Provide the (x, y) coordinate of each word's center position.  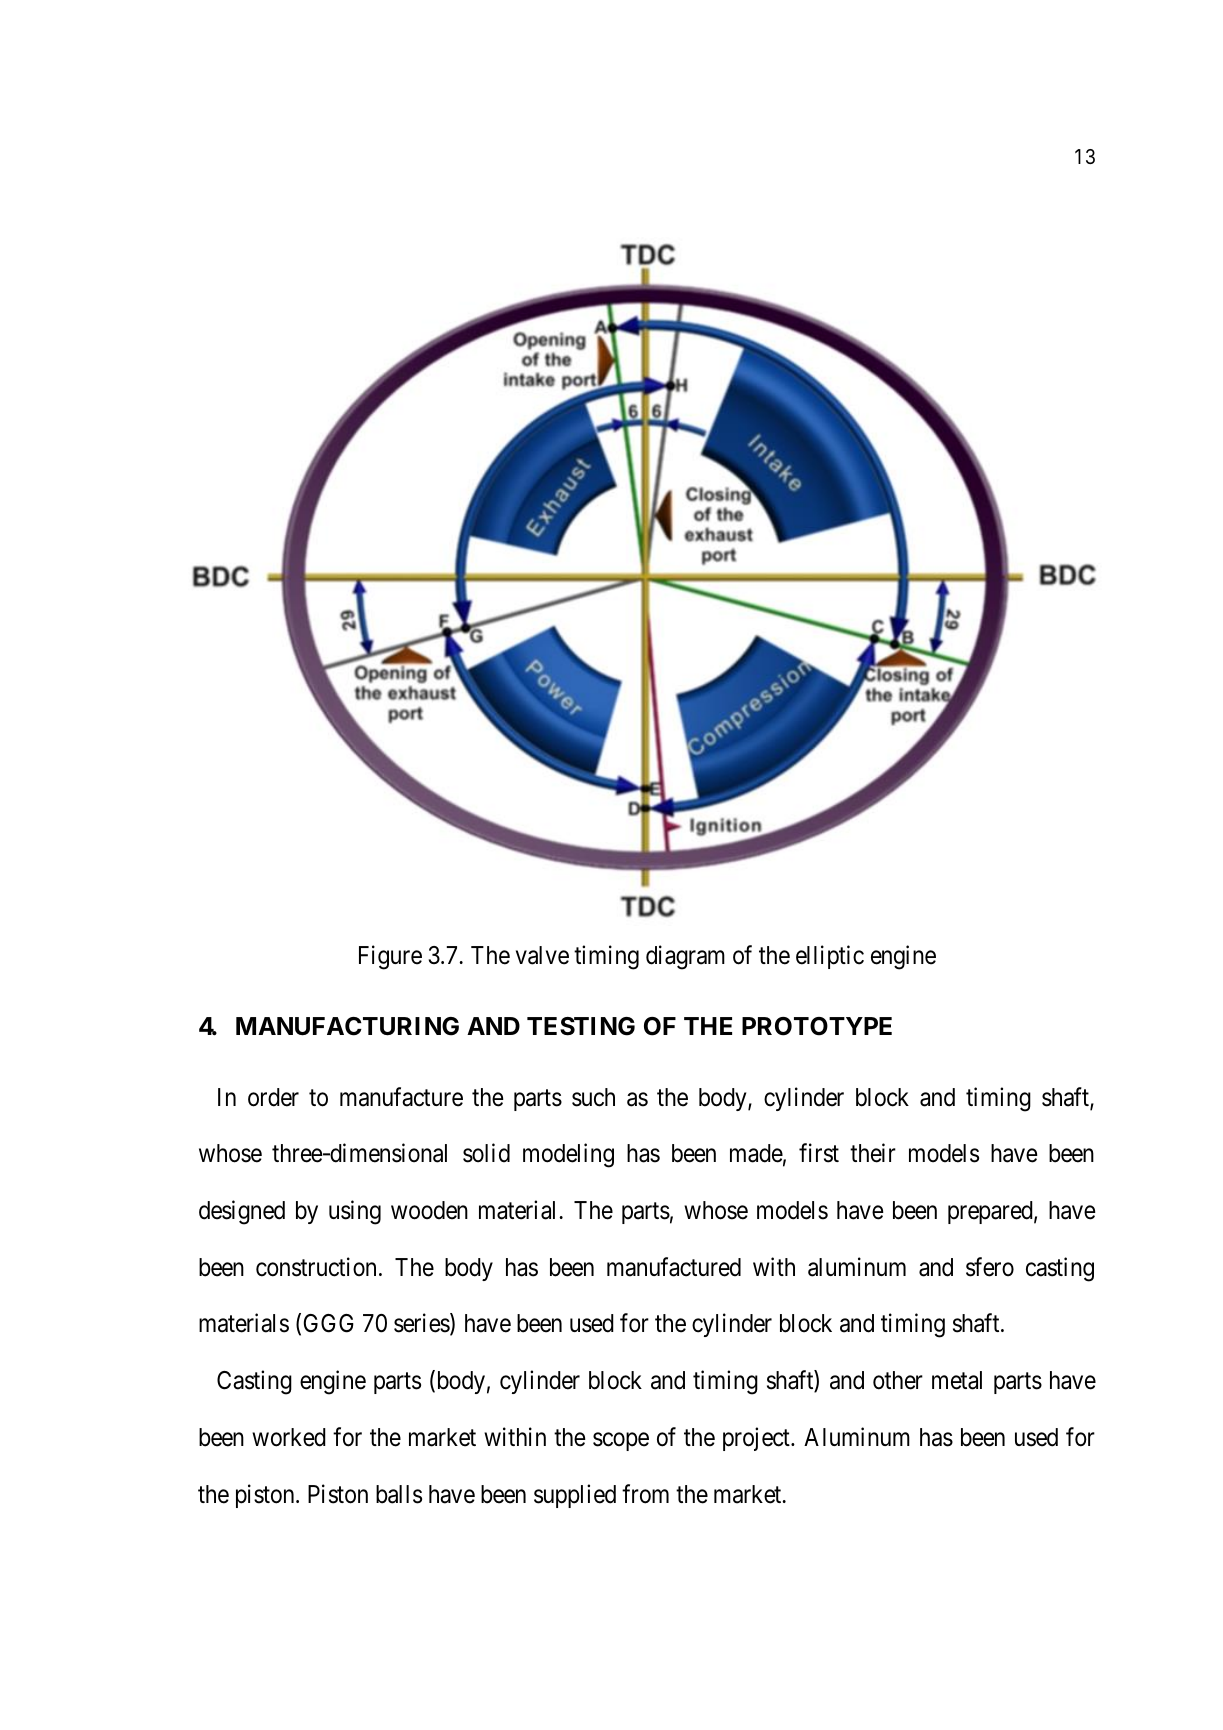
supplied (575, 1496)
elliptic (830, 957)
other (898, 1380)
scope (621, 1442)
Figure (390, 957)
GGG (329, 1323)
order (273, 1097)
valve (542, 955)
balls (399, 1494)
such (593, 1097)
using (355, 1212)
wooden (429, 1210)
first (819, 1153)
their (873, 1153)
